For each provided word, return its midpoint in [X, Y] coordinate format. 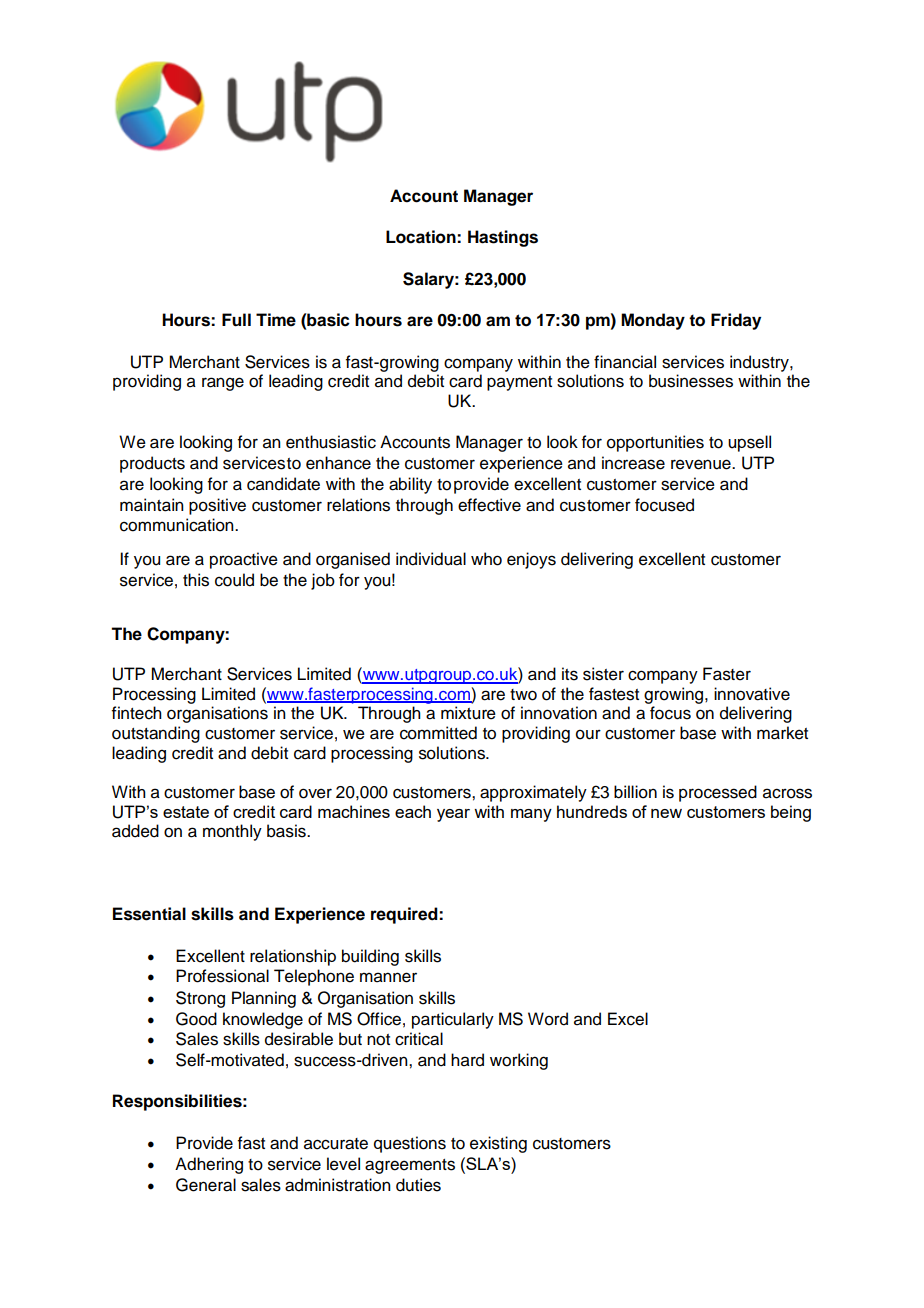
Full [236, 320]
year [453, 815]
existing [498, 1144]
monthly [232, 832]
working [519, 1061]
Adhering [209, 1165]
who [486, 559]
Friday [736, 321]
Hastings [503, 238]
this [196, 580]
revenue [702, 464]
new [666, 813]
